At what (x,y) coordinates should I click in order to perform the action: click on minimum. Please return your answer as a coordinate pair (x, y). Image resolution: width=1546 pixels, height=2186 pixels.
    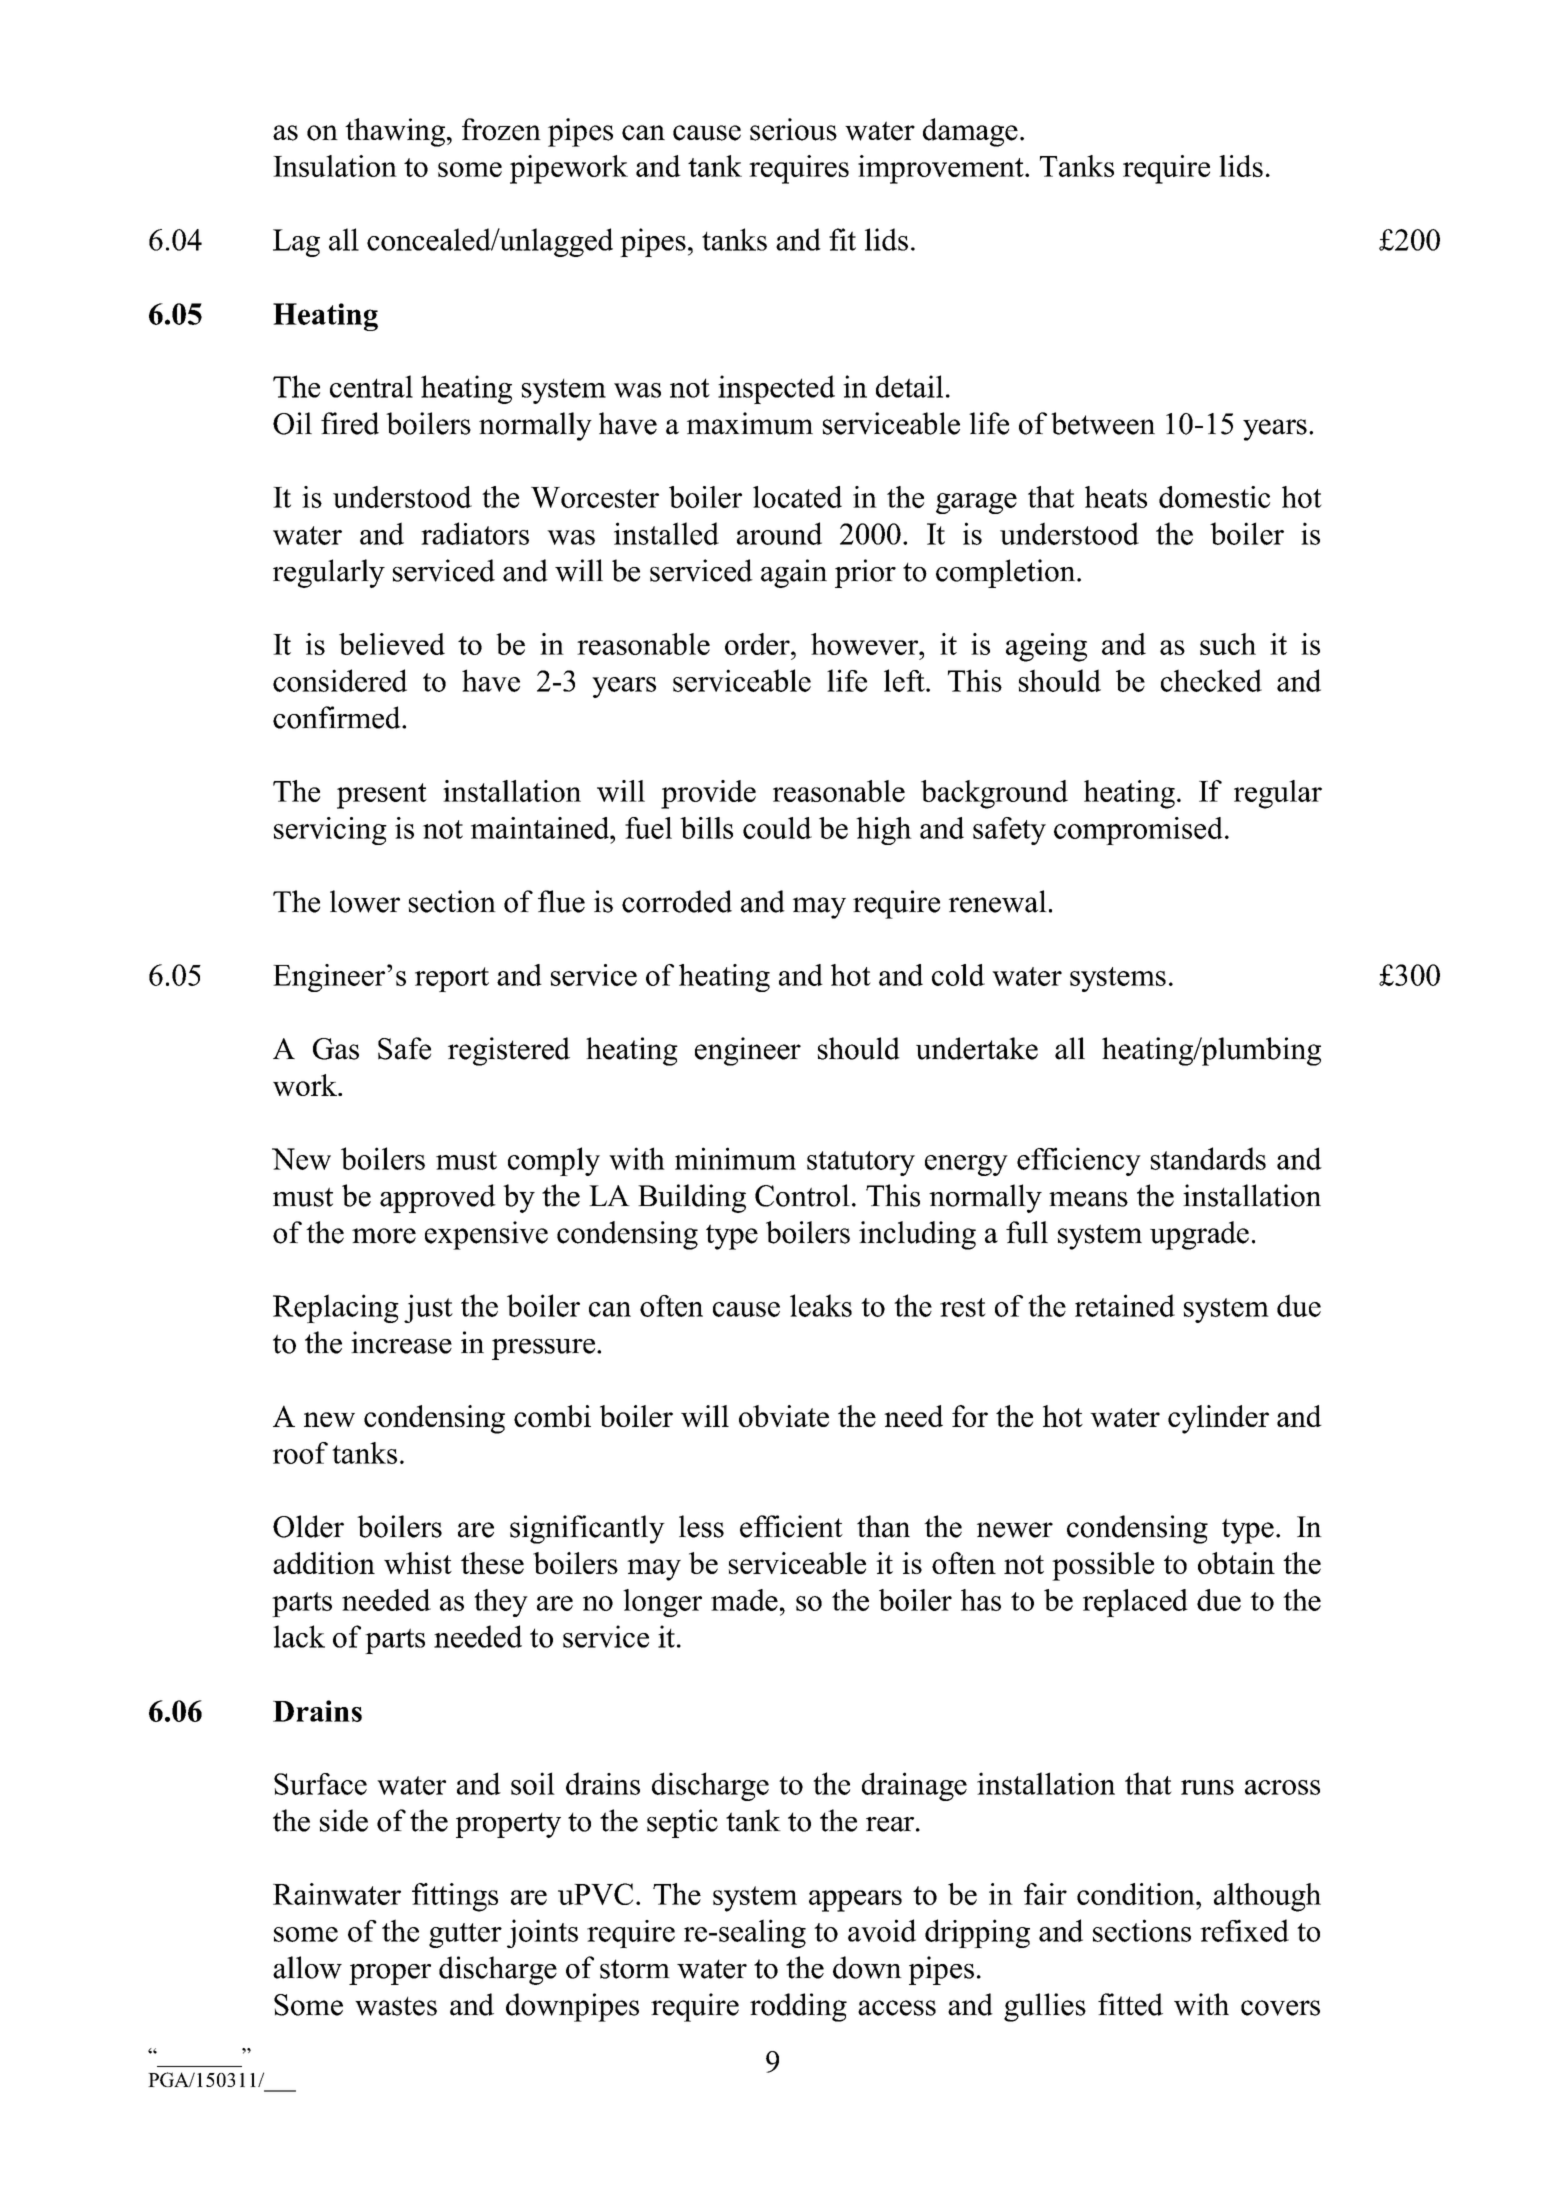
    Looking at the image, I should click on (735, 1158).
